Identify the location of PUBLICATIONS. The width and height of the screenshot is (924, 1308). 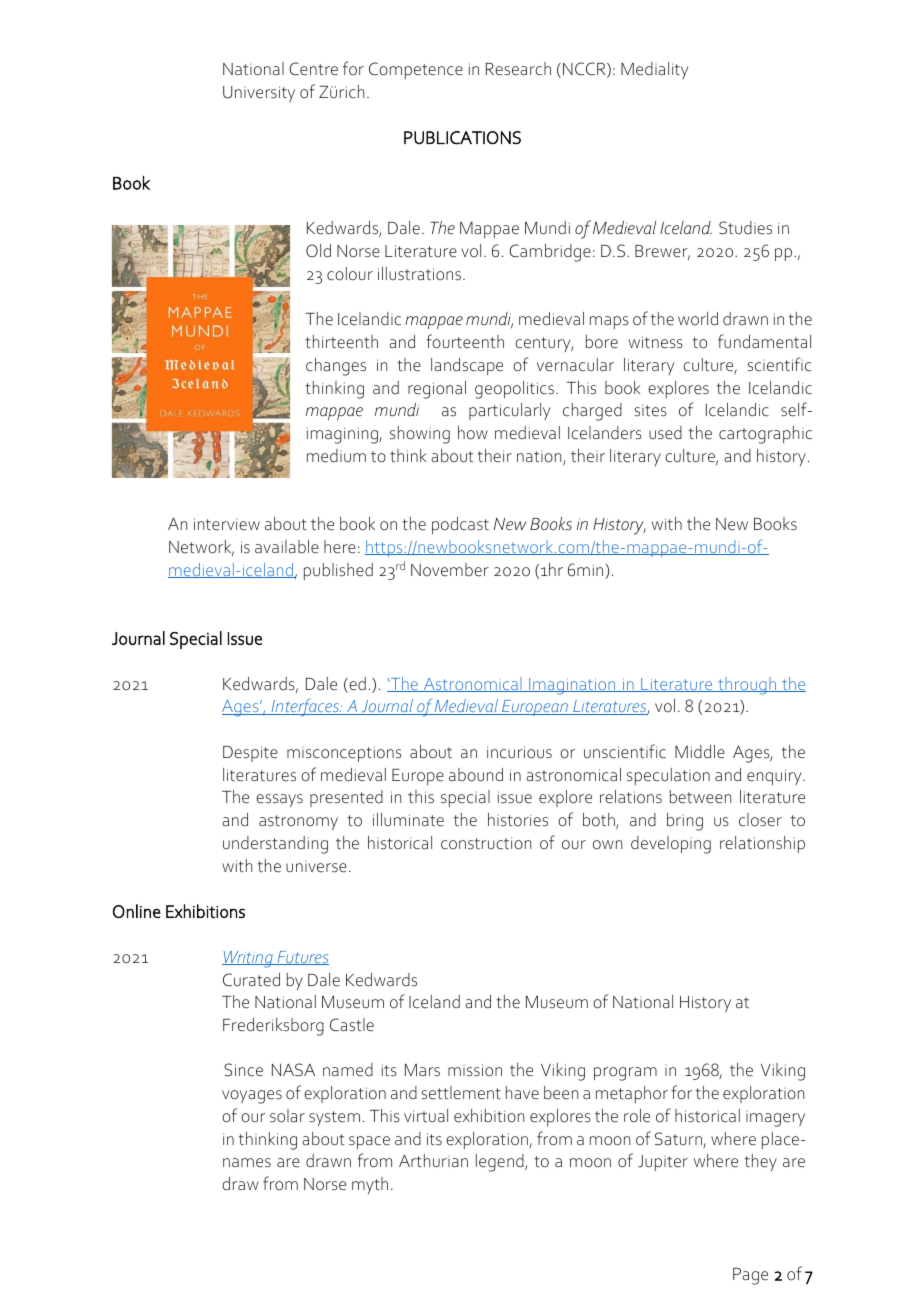
(462, 138).
